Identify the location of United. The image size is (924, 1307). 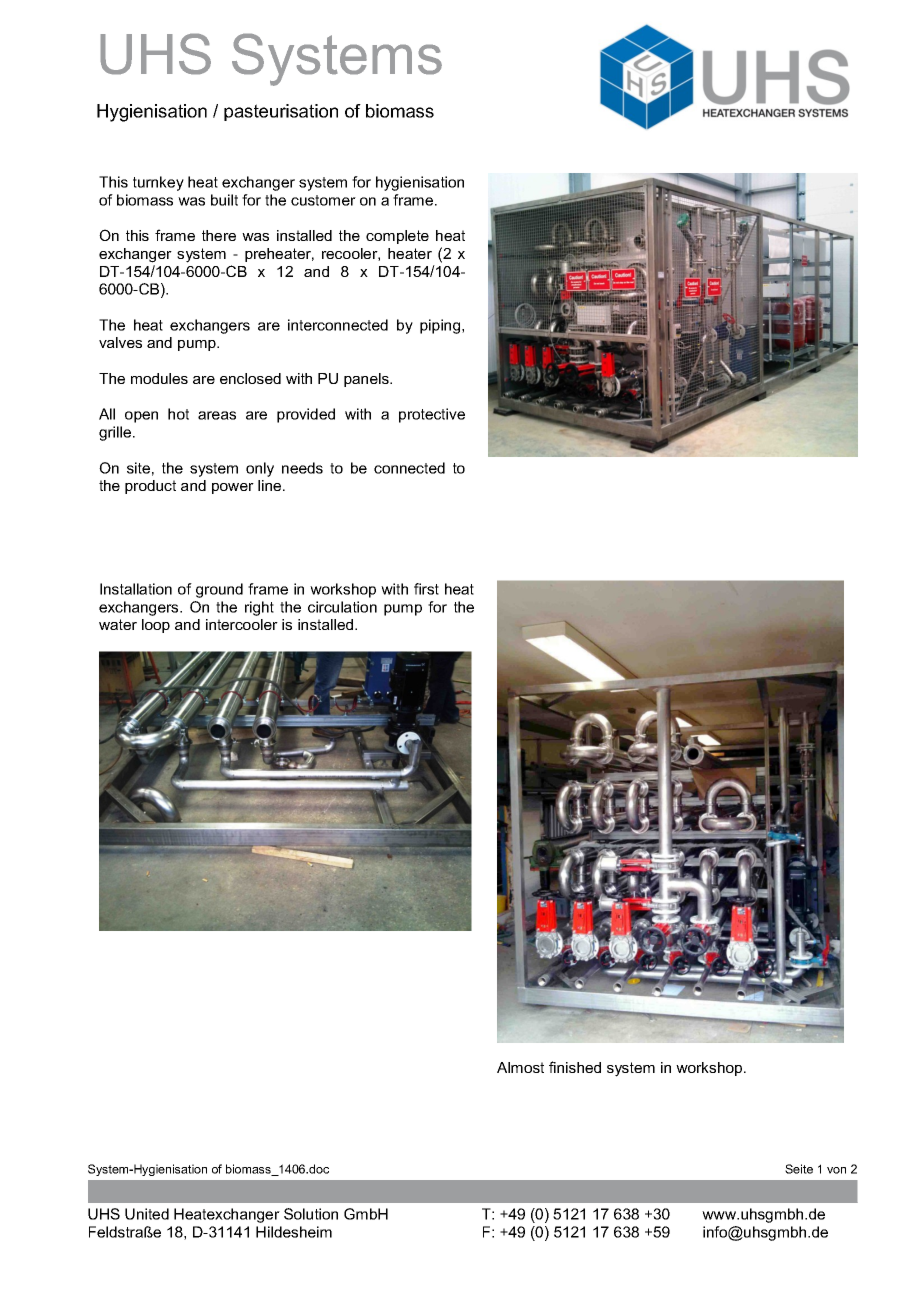
(147, 1214).
